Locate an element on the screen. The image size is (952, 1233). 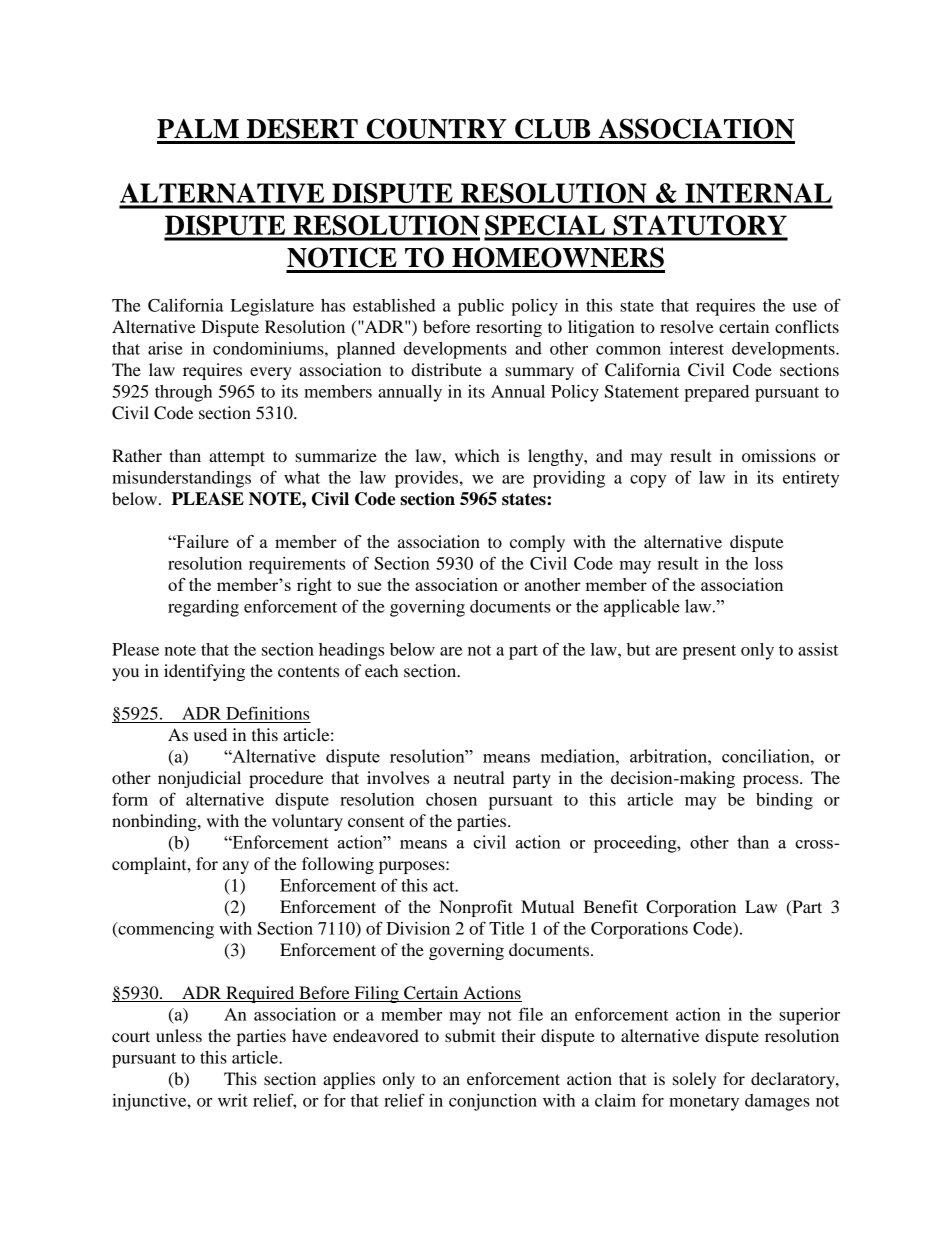
comply is located at coordinates (537, 543).
